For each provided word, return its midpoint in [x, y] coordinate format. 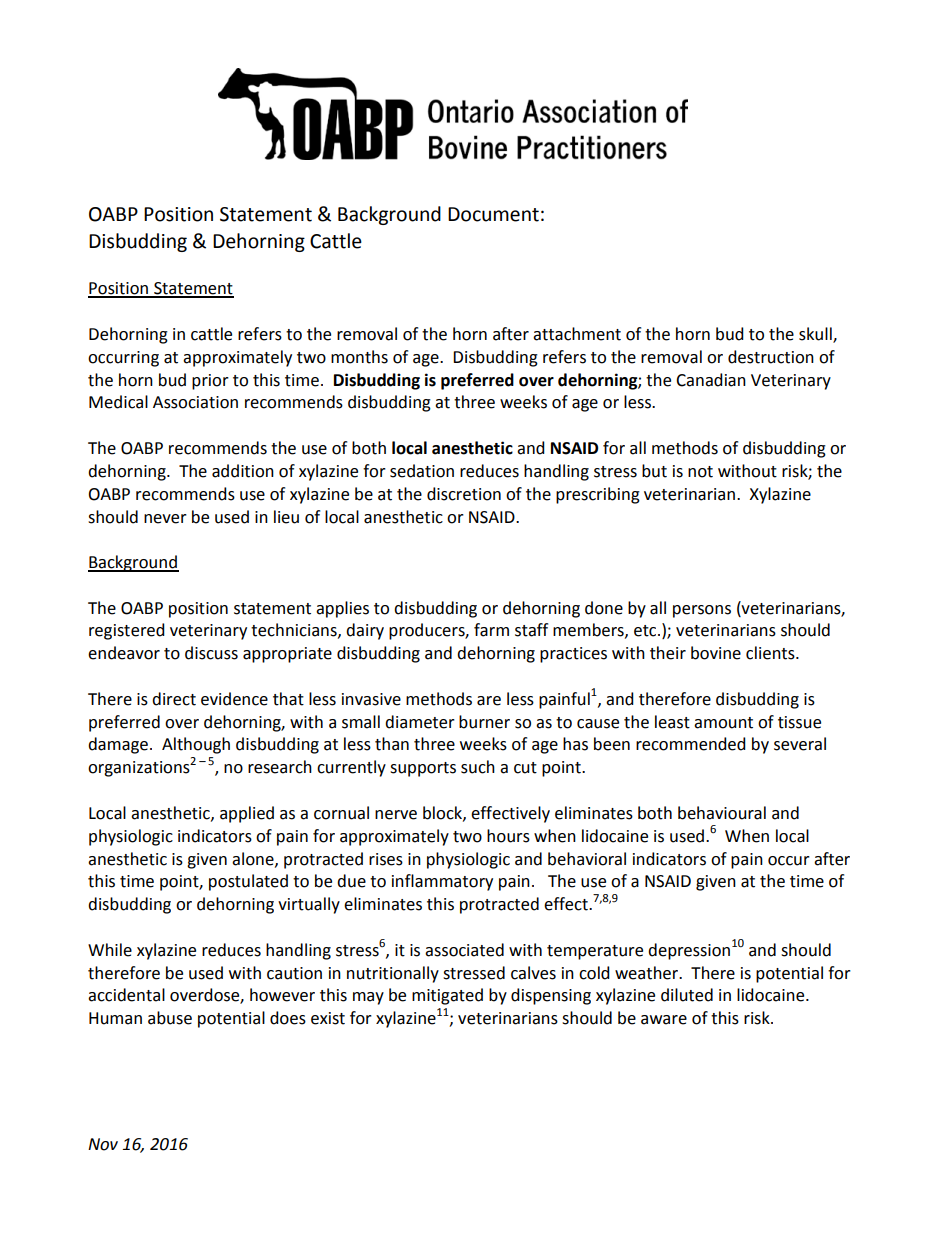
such [478, 767]
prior [210, 382]
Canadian [711, 380]
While [110, 950]
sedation [422, 471]
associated [464, 950]
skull [816, 335]
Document [493, 214]
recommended [691, 744]
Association [195, 402]
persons [702, 611]
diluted [687, 995]
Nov [103, 1144]
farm [491, 630]
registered [127, 631]
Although [196, 745]
